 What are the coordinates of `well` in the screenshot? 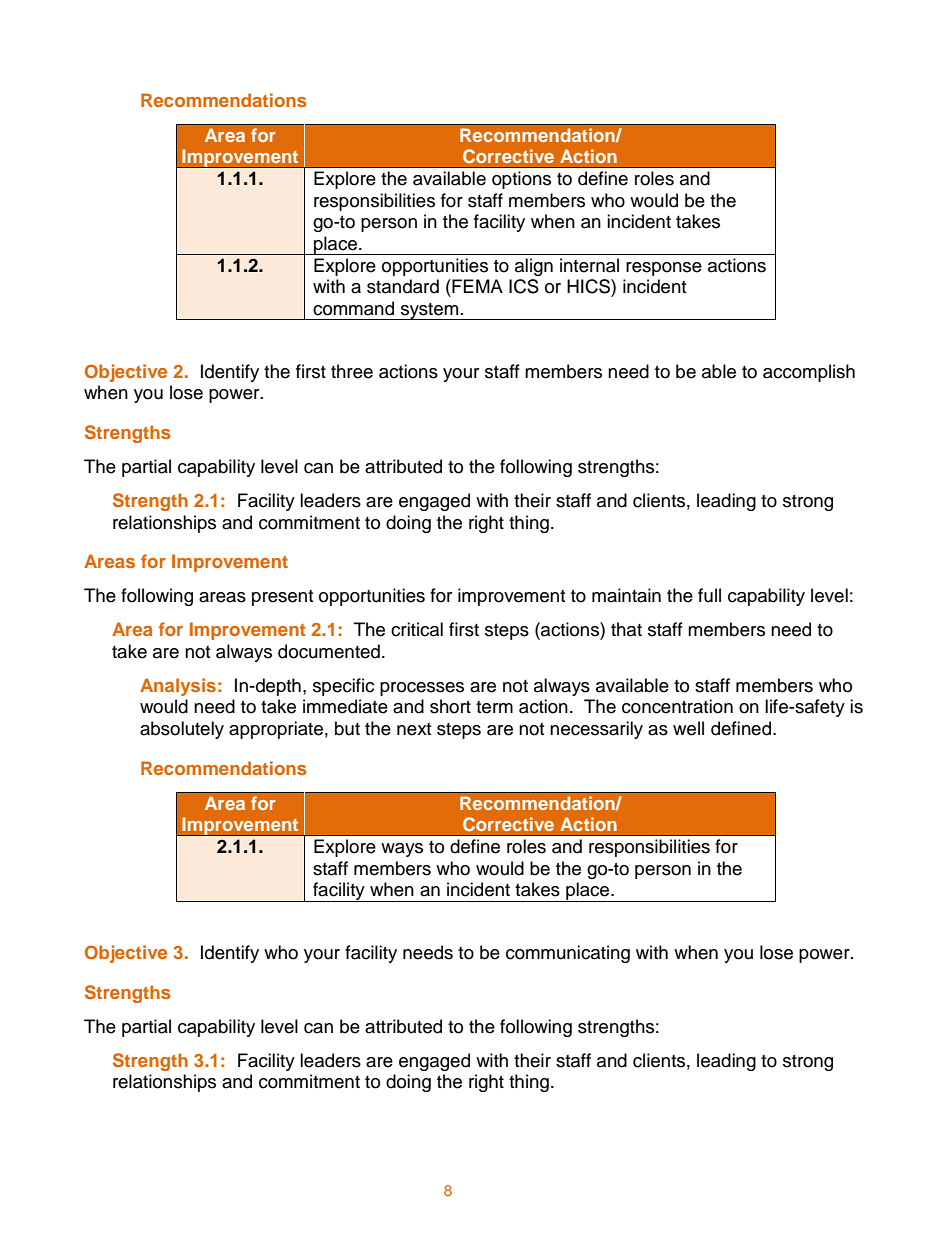 It's located at (688, 728).
